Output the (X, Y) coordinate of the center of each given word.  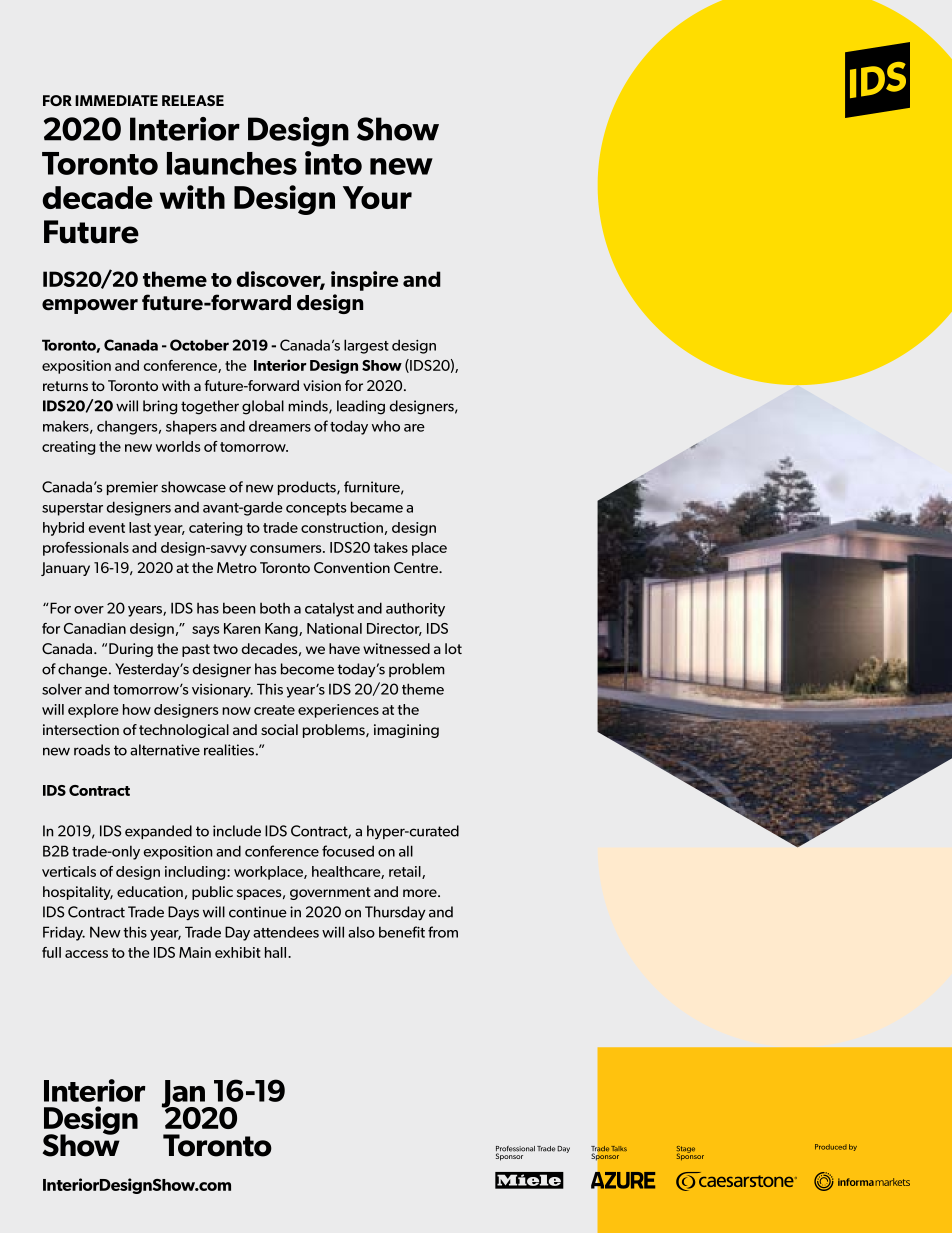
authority (415, 609)
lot (453, 648)
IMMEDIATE (116, 100)
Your (377, 197)
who (386, 426)
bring (160, 407)
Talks (619, 1148)
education (150, 891)
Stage (686, 1150)
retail (406, 872)
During (131, 650)
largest (366, 346)
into (333, 163)
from (443, 932)
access (86, 954)
